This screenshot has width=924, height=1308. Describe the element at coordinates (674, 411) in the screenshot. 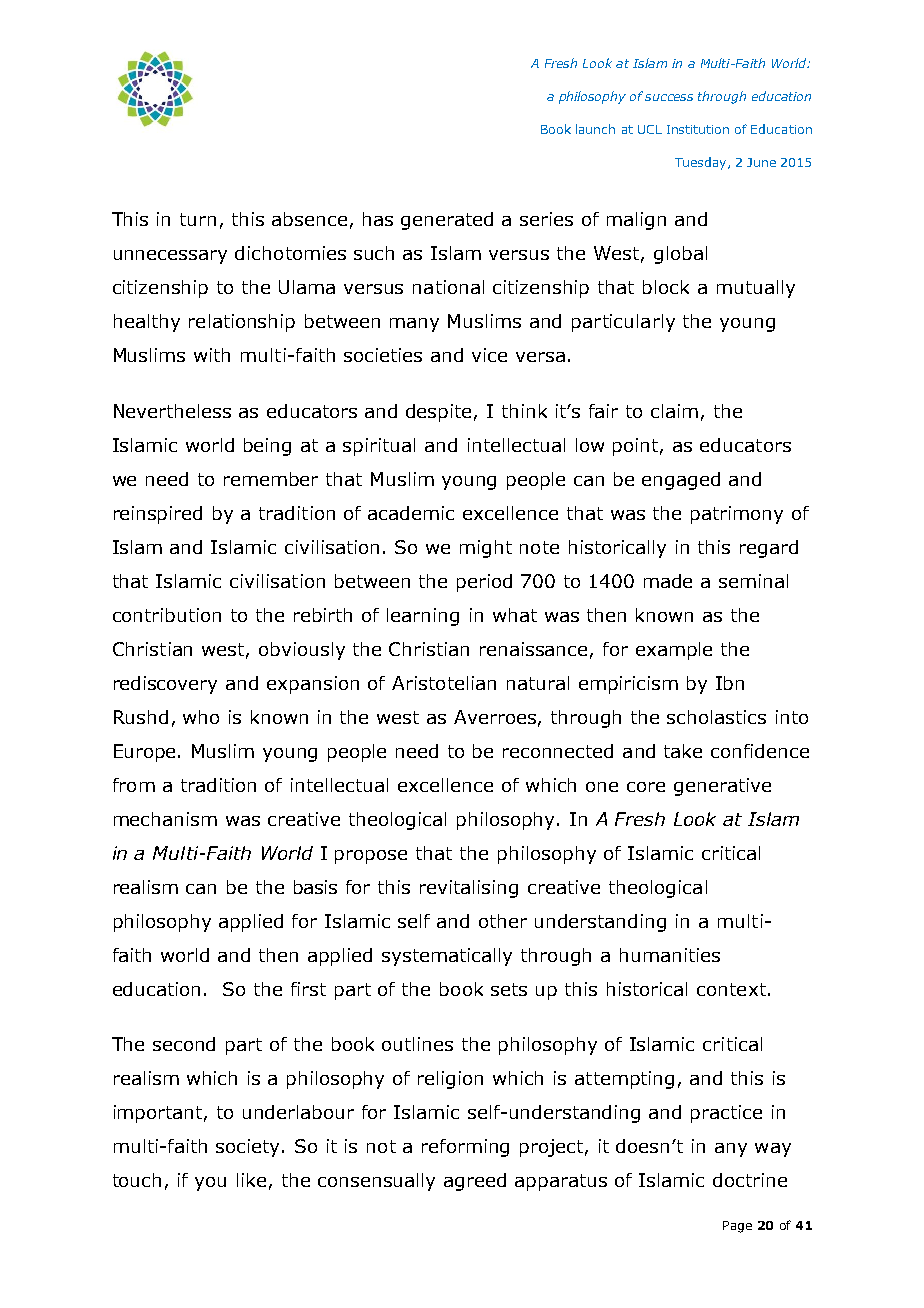

I see `claim` at that location.
